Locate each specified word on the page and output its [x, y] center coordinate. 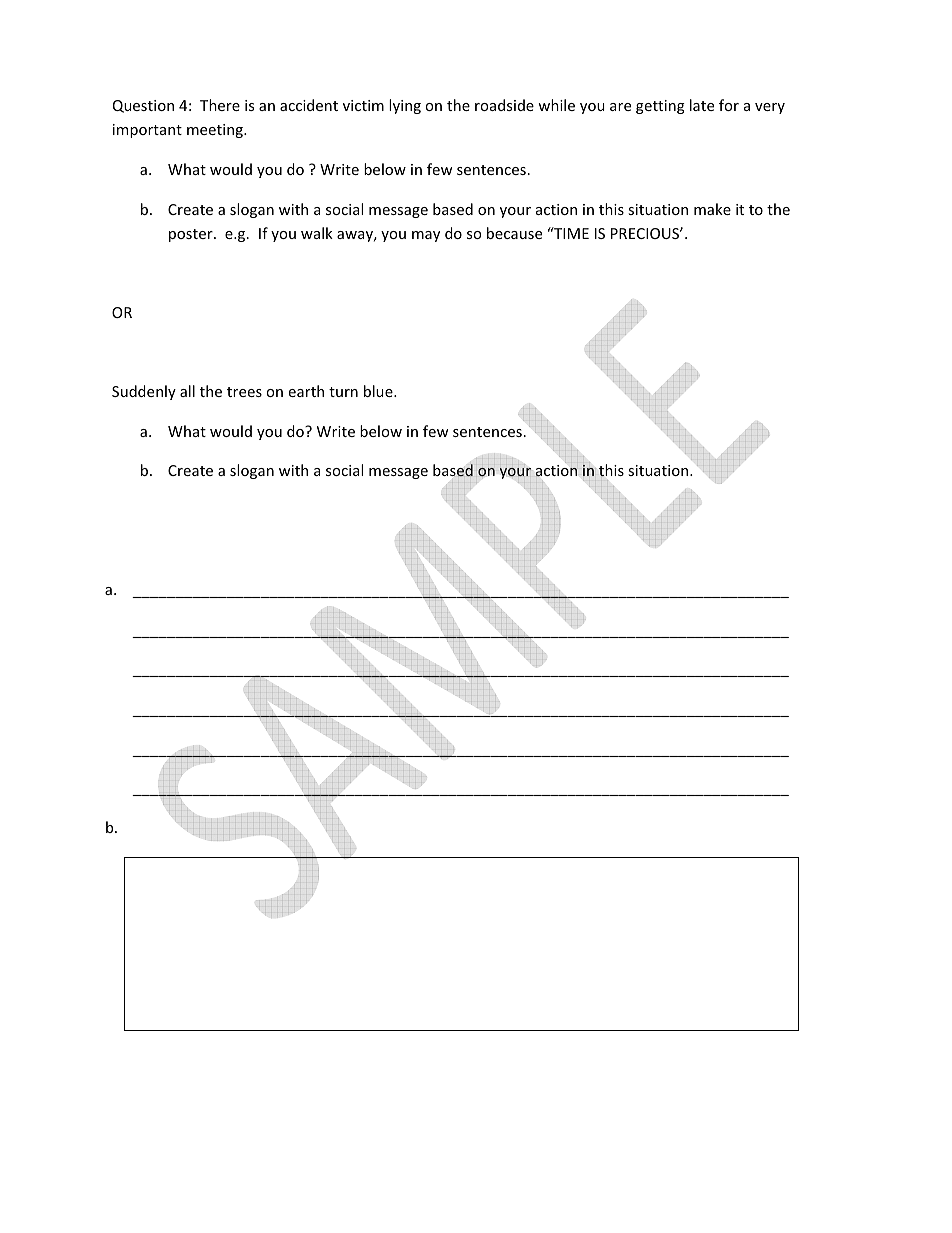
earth [306, 391]
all [187, 391]
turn [343, 392]
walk [317, 233]
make [712, 209]
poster [192, 235]
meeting [216, 131]
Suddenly [144, 392]
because [514, 233]
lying [405, 106]
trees [244, 392]
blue [379, 391]
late [702, 105]
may [426, 236]
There [220, 105]
